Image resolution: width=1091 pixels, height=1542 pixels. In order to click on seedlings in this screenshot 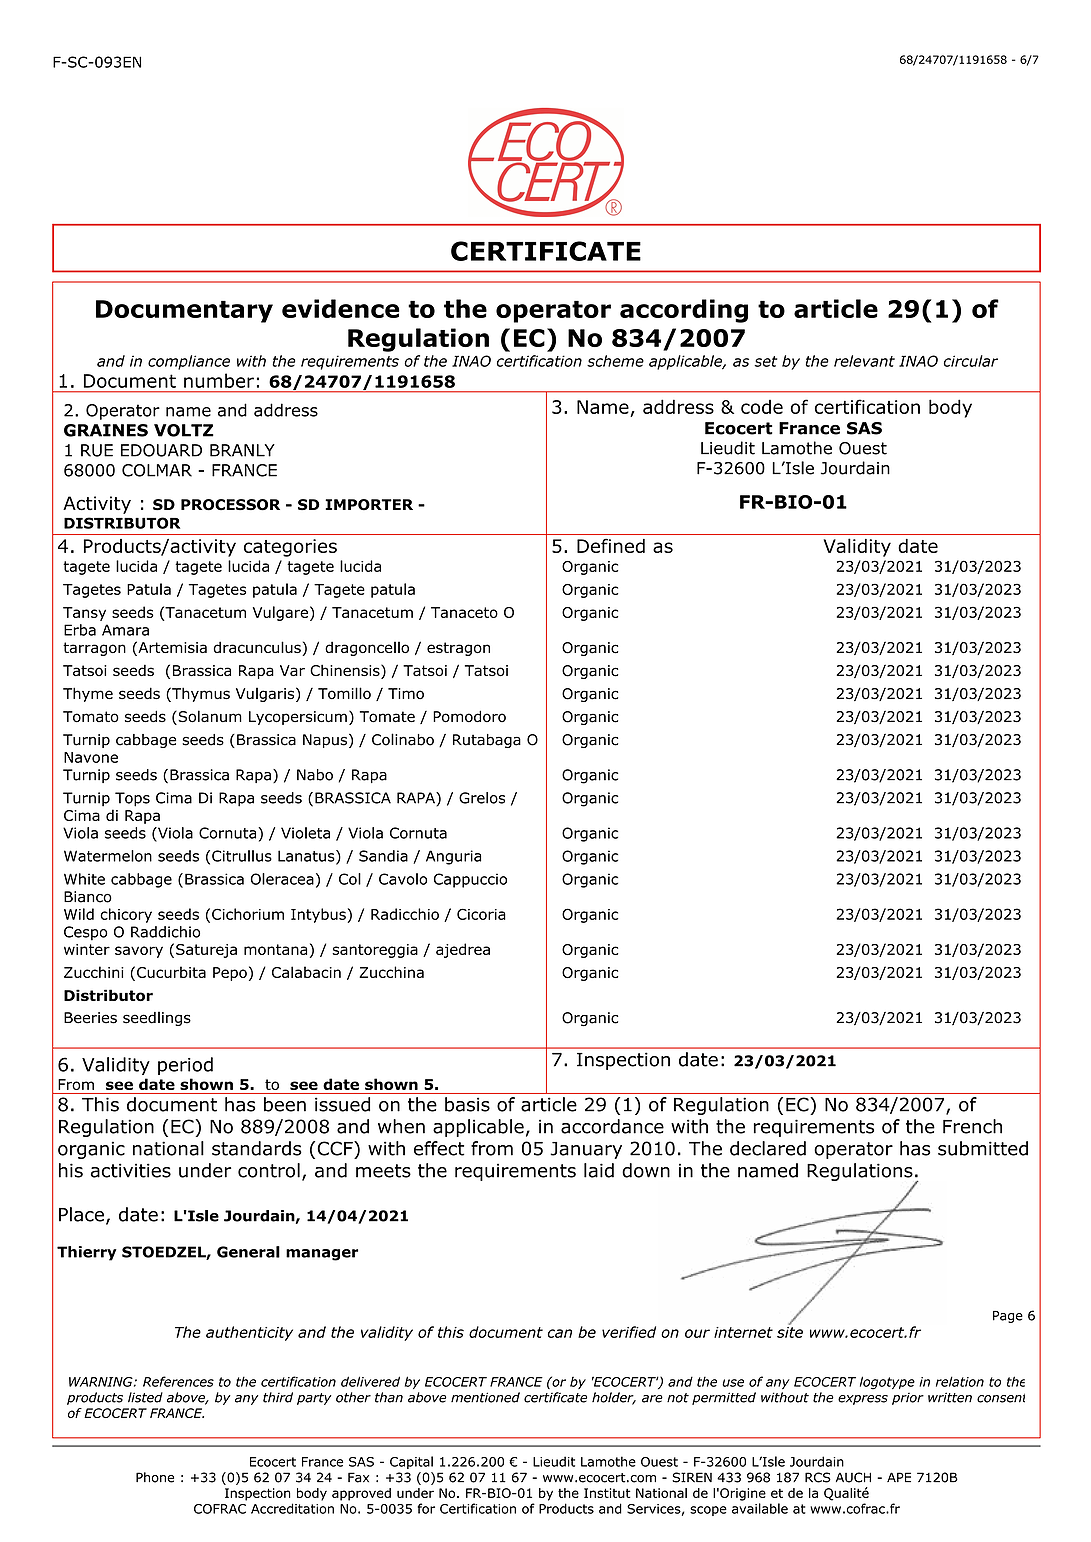, I will do `click(157, 1018)`.
